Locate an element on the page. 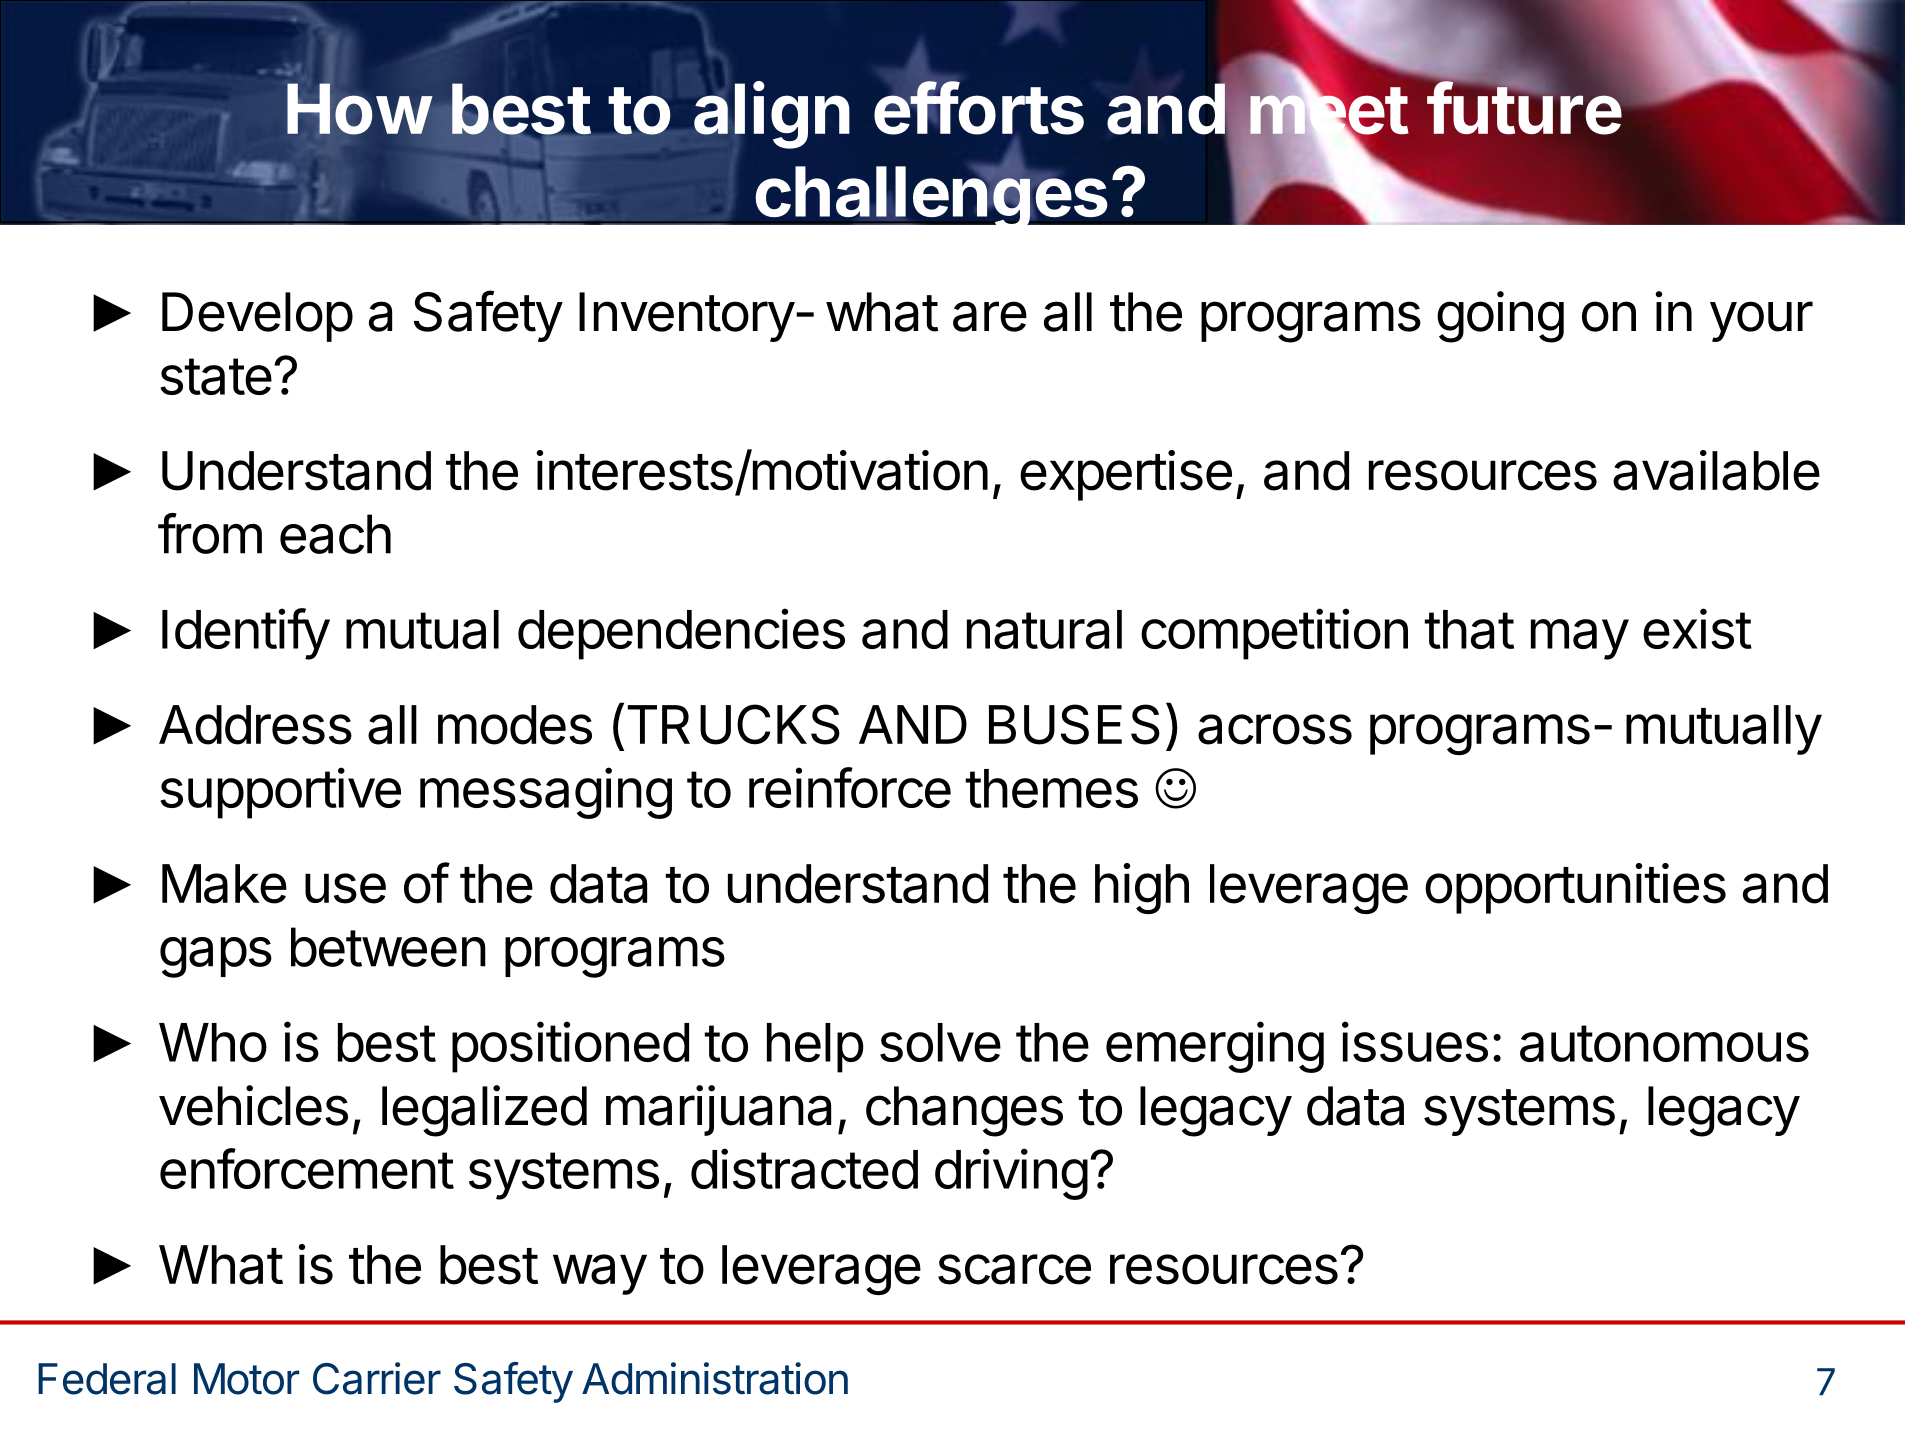 Image resolution: width=1905 pixels, height=1429 pixels. issues is located at coordinates (1415, 1041).
